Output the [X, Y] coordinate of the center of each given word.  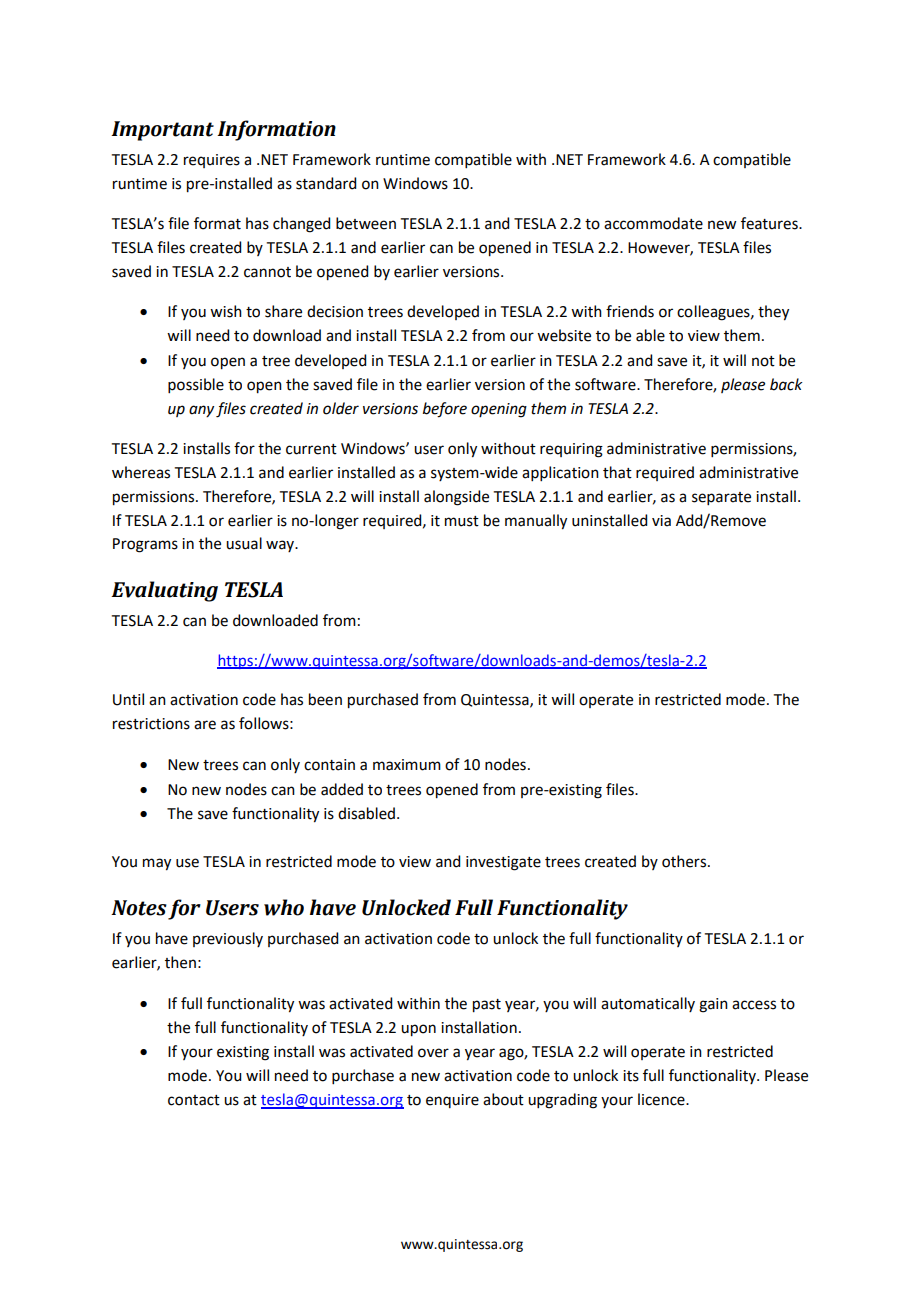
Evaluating [164, 591]
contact [194, 1100]
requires [212, 161]
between [366, 223]
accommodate [653, 223]
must [462, 521]
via [661, 521]
